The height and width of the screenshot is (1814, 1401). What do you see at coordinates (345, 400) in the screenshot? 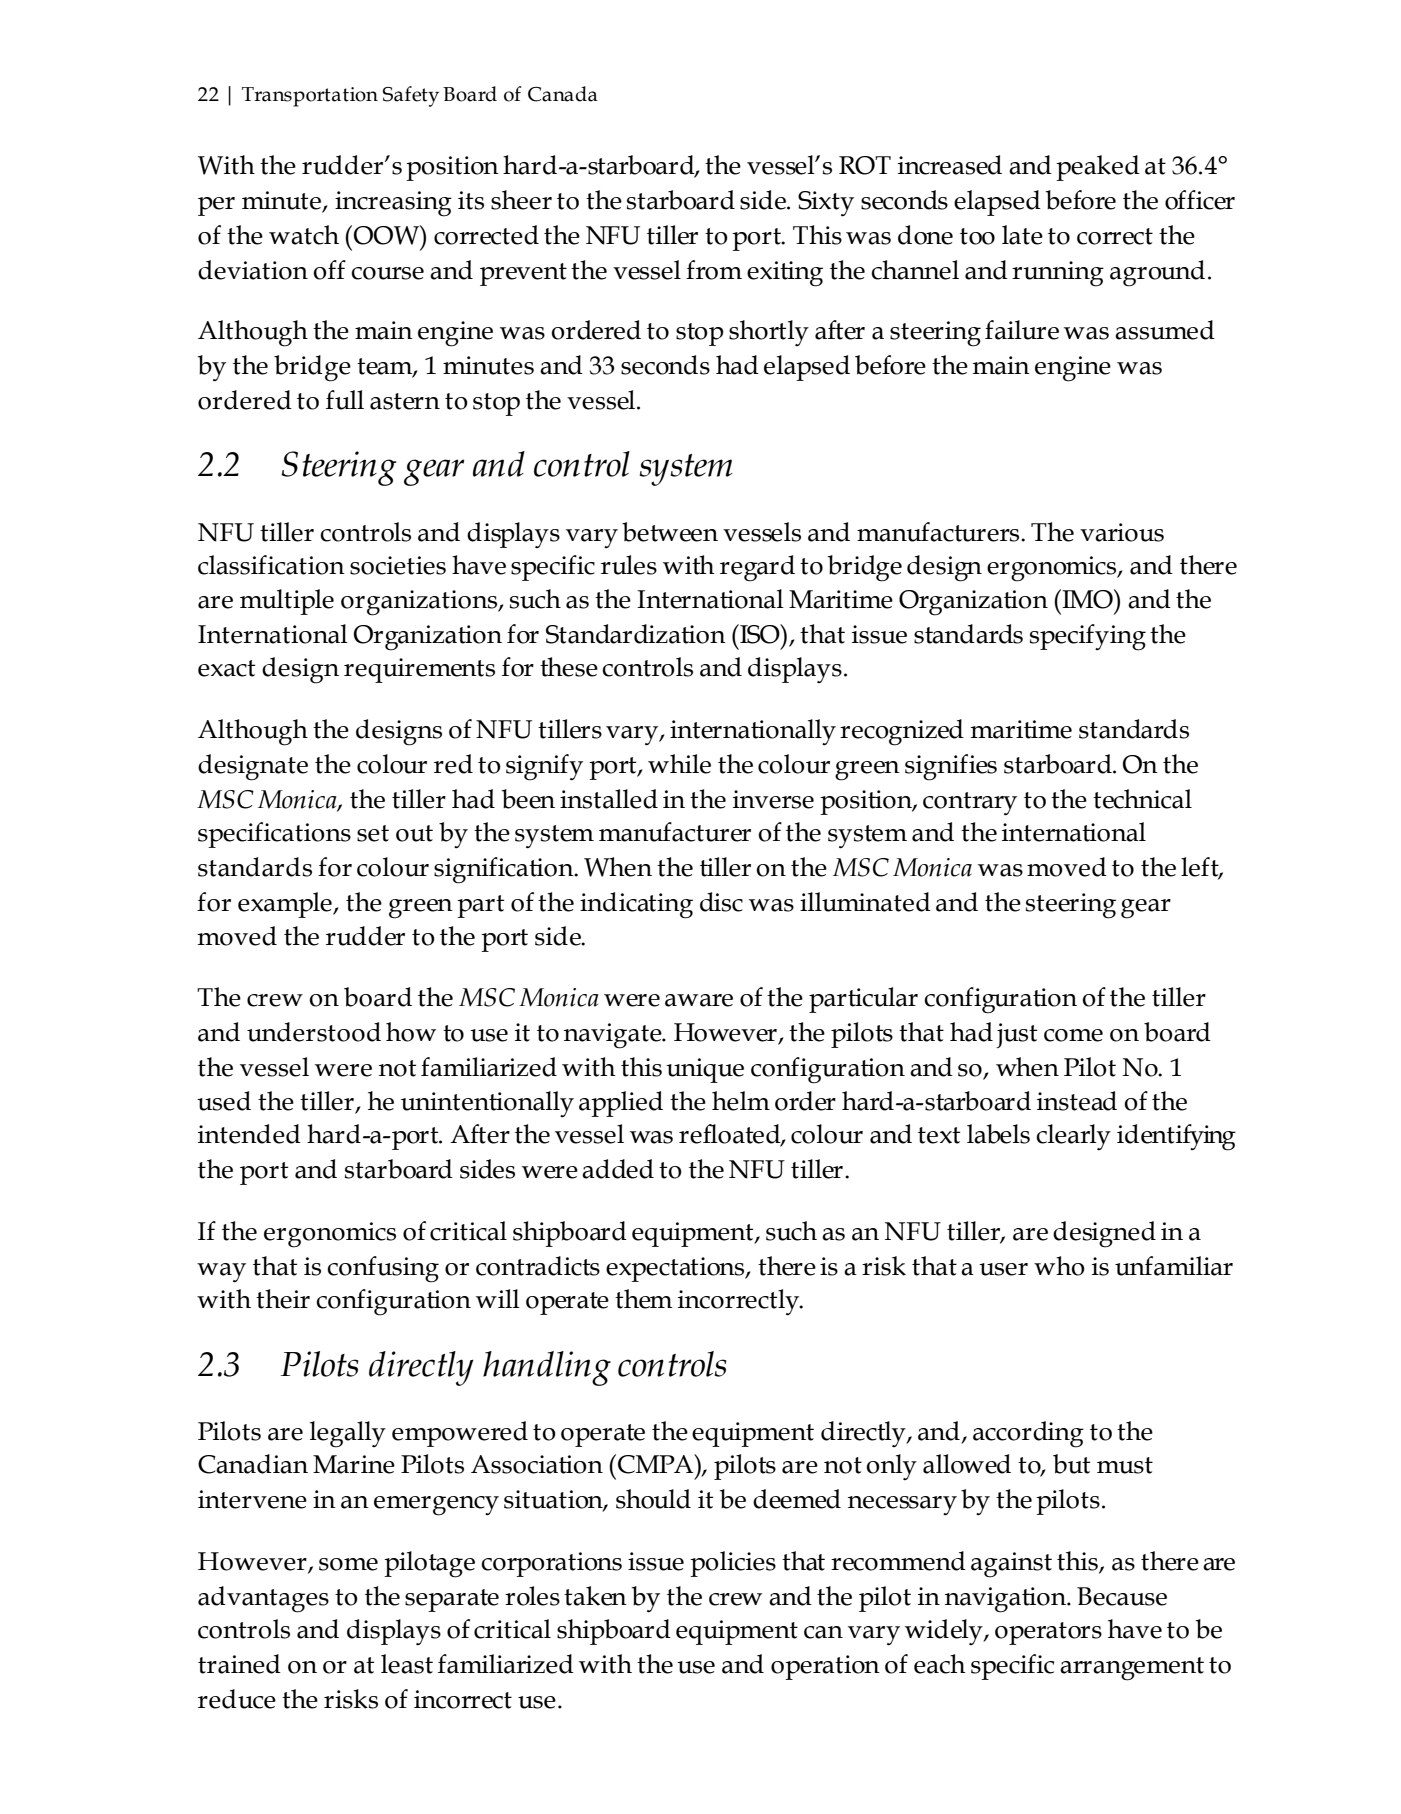
I see `full` at bounding box center [345, 400].
